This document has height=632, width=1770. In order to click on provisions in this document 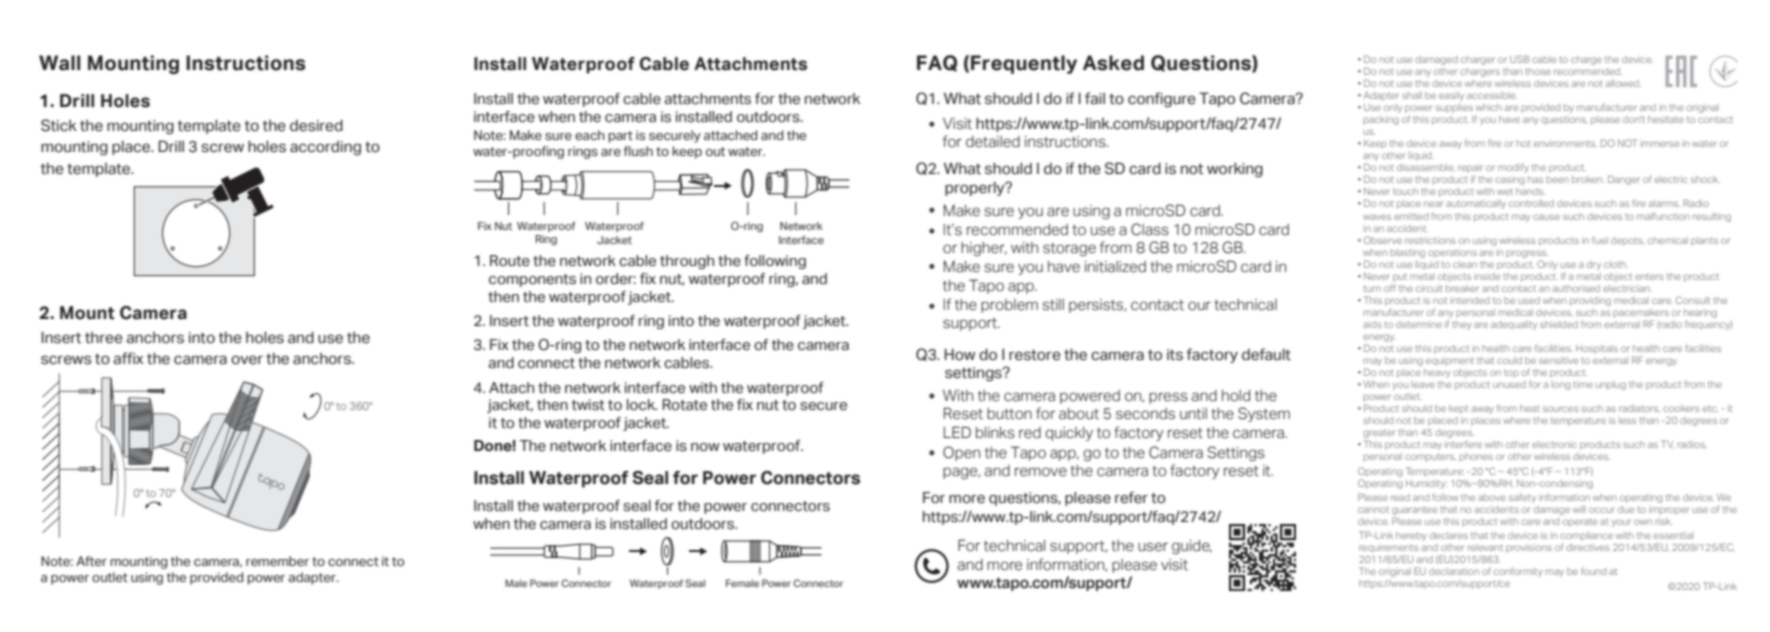, I will do `click(1529, 548)`.
